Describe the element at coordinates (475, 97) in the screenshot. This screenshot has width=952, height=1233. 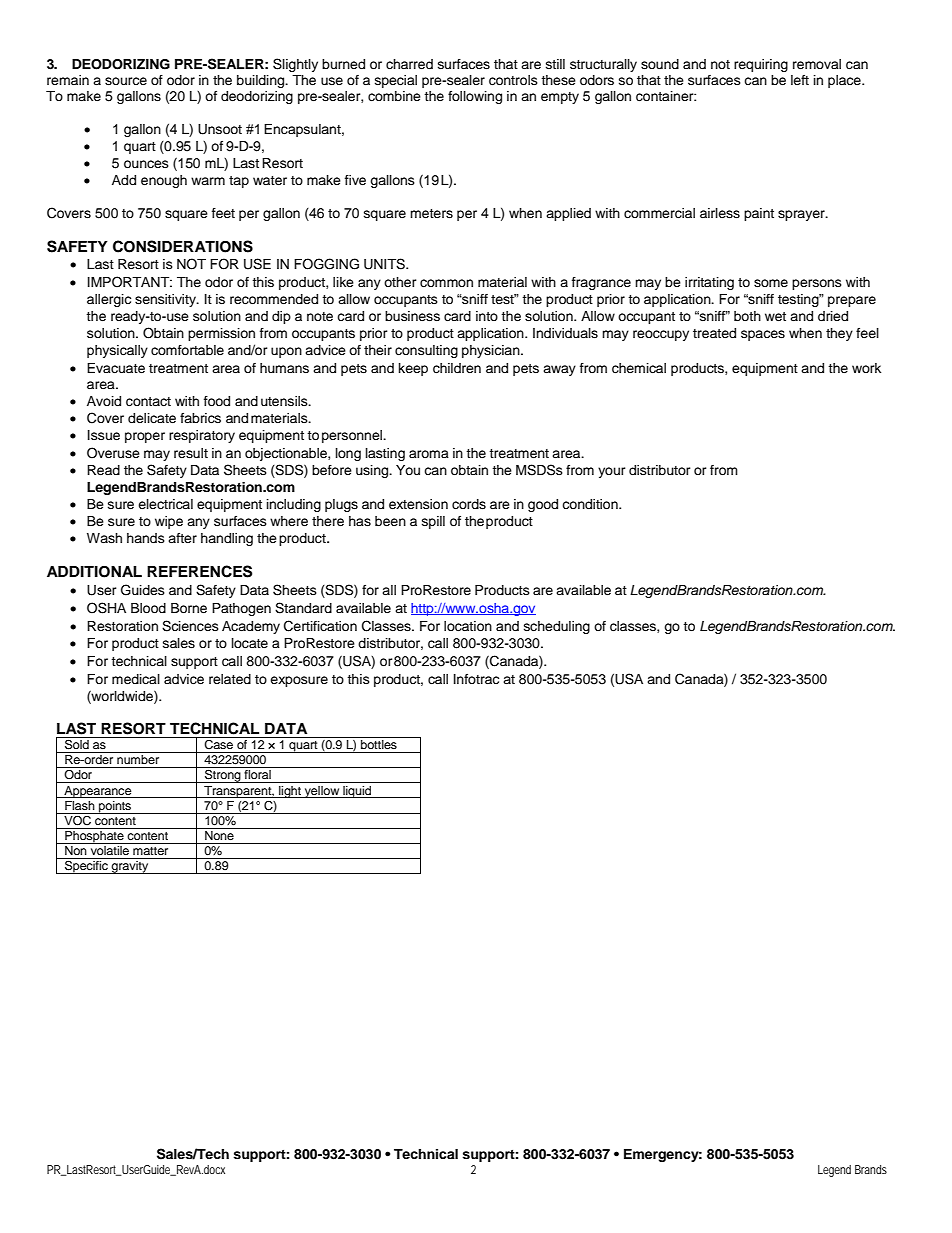
I see `following` at that location.
